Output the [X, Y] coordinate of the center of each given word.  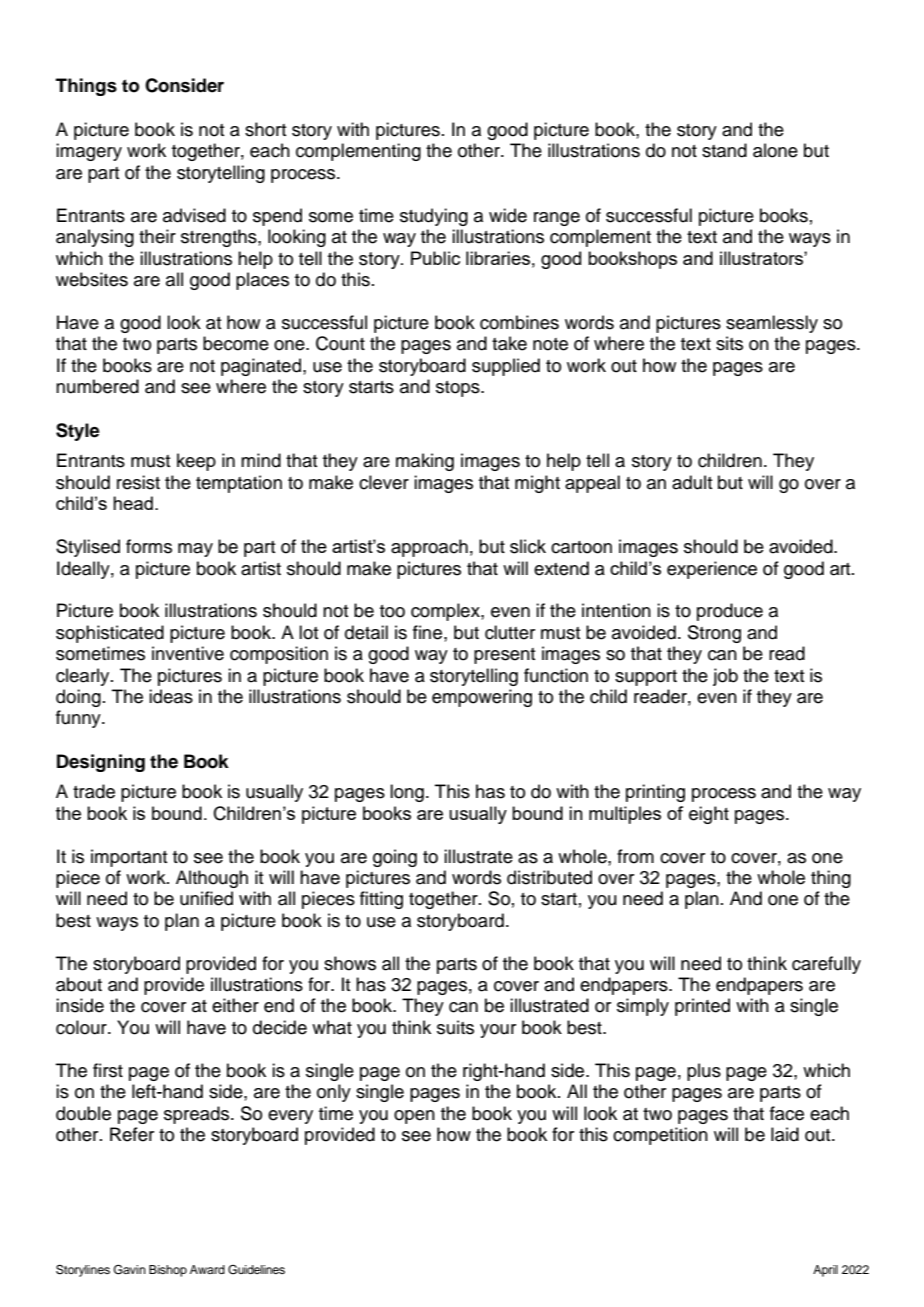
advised [194, 215]
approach [429, 548]
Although [212, 879]
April [825, 1271]
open [414, 1117]
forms [149, 546]
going [395, 858]
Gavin [130, 1270]
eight [709, 815]
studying [434, 217]
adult [692, 482]
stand [724, 150]
